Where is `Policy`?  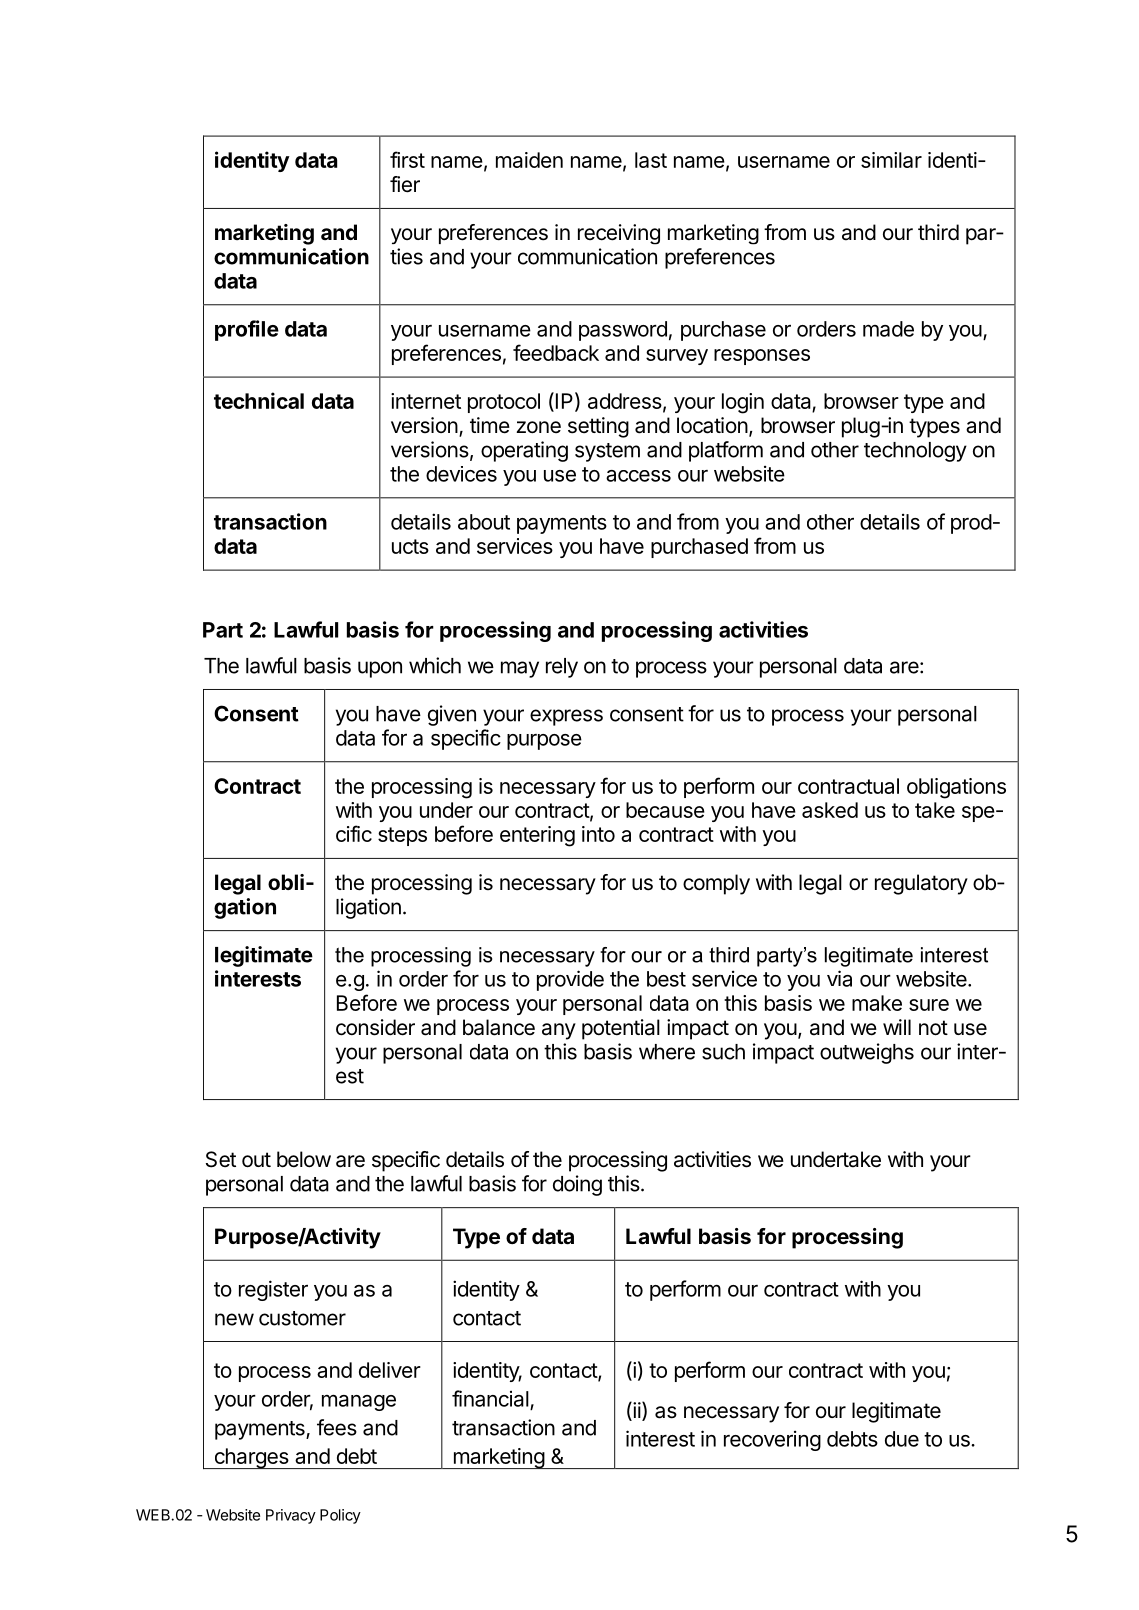 Policy is located at coordinates (340, 1516).
